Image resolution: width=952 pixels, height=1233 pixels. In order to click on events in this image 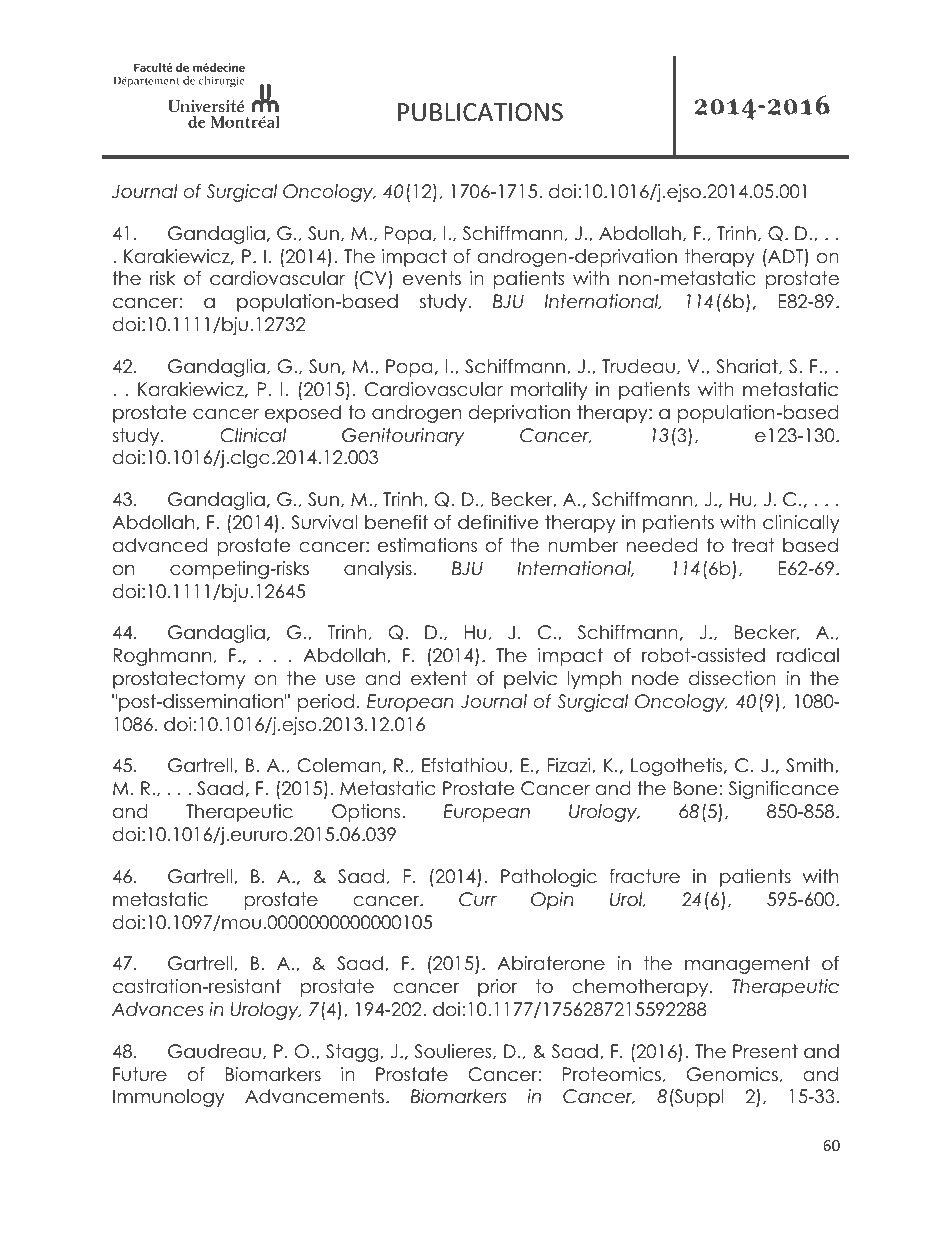, I will do `click(432, 278)`.
